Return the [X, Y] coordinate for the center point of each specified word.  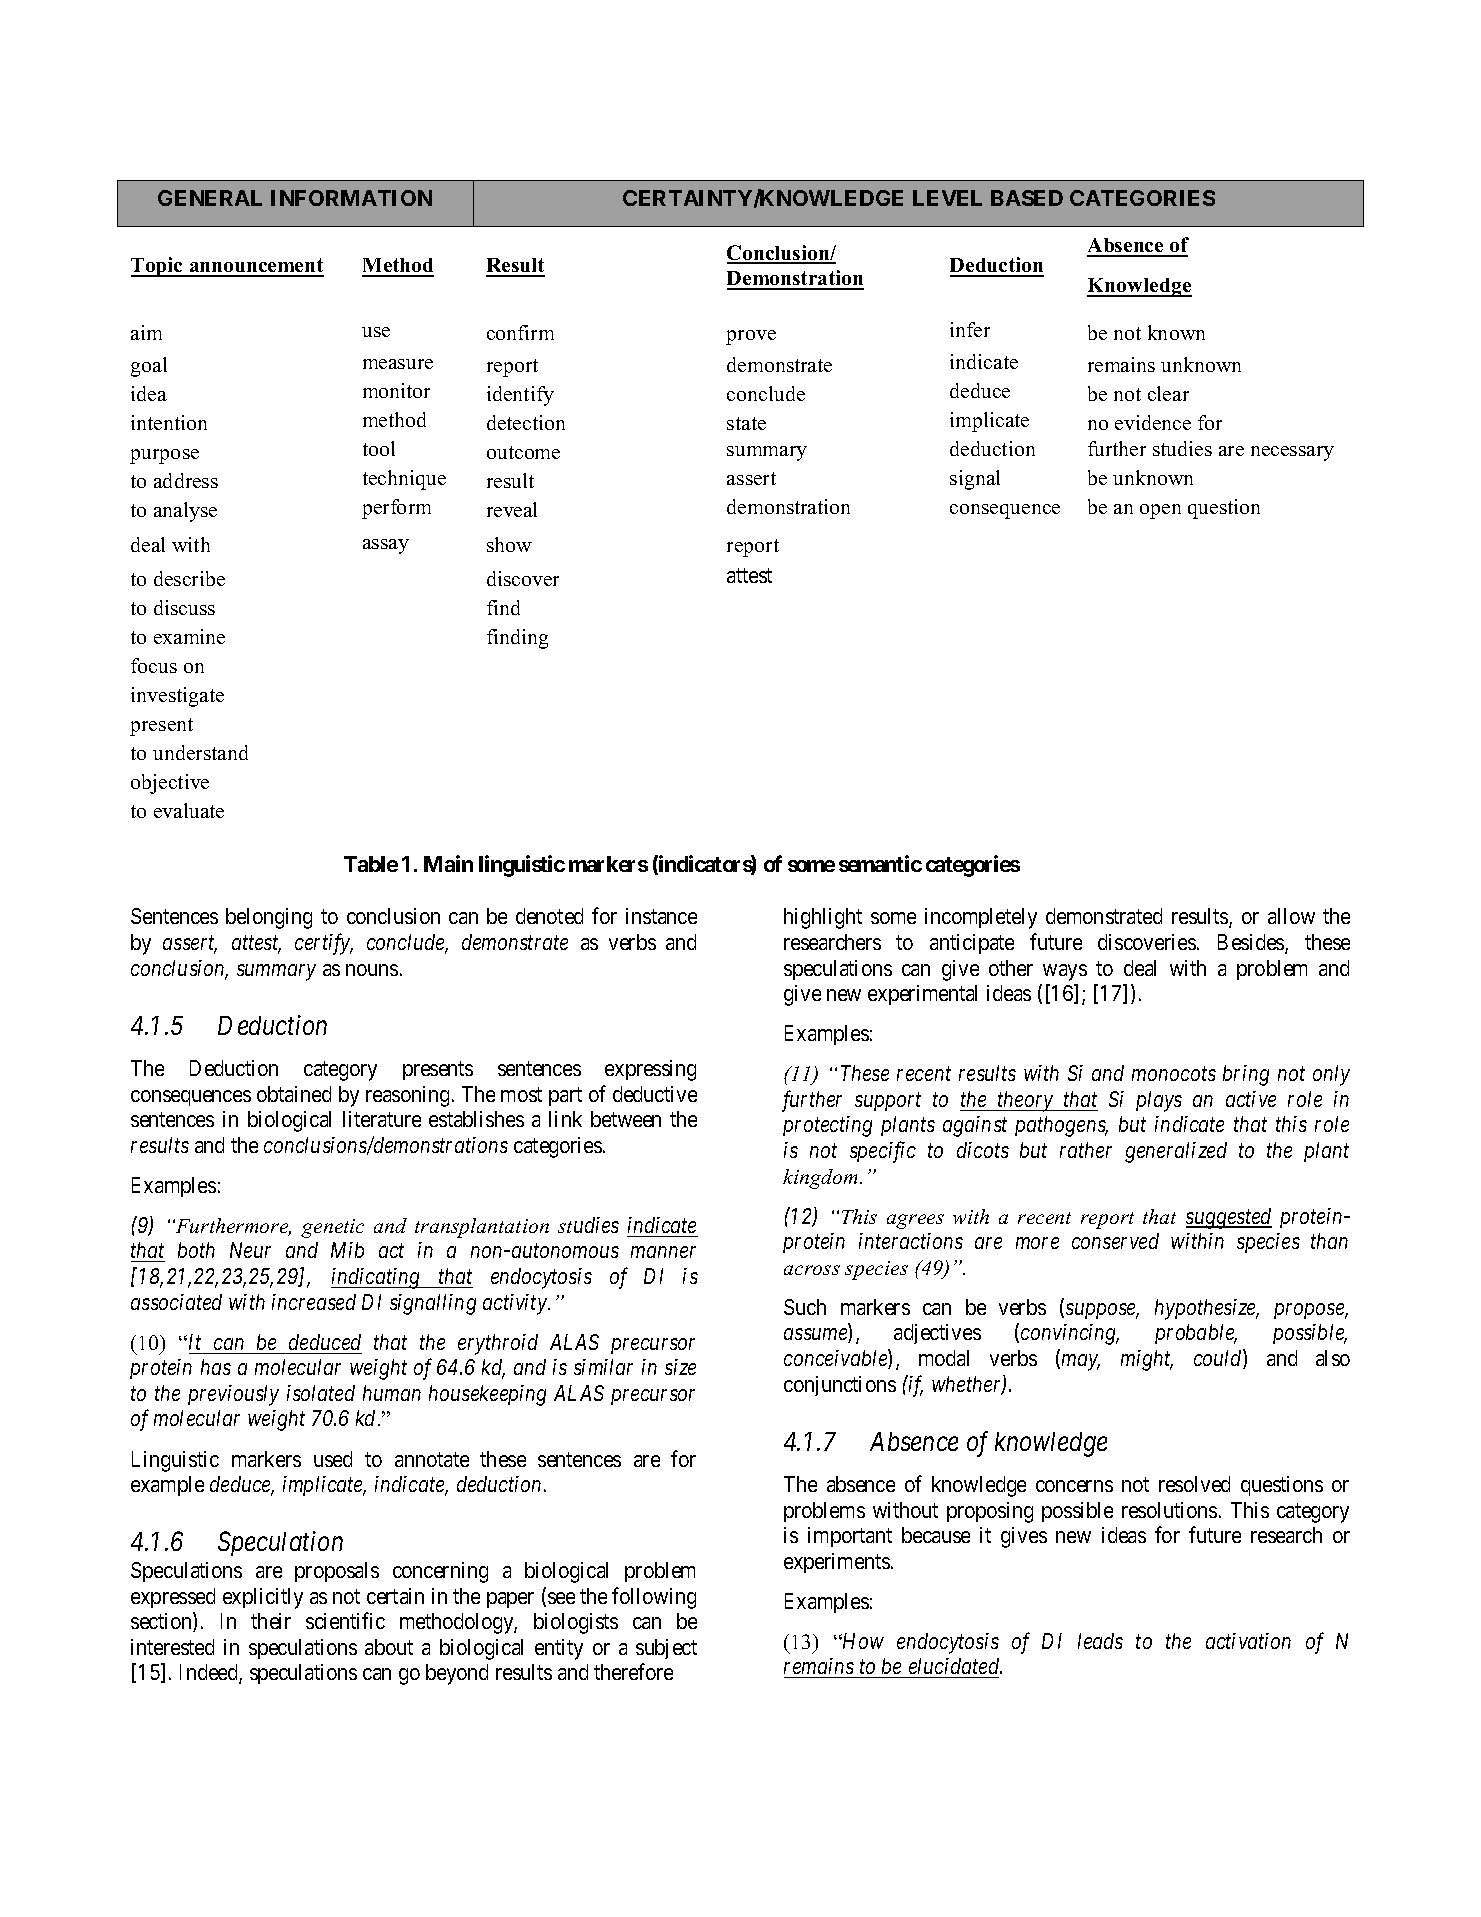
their [271, 1621]
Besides [1252, 943]
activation [1248, 1641]
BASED [1027, 198]
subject [666, 1649]
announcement [256, 267]
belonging [269, 918]
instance [661, 916]
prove [751, 337]
